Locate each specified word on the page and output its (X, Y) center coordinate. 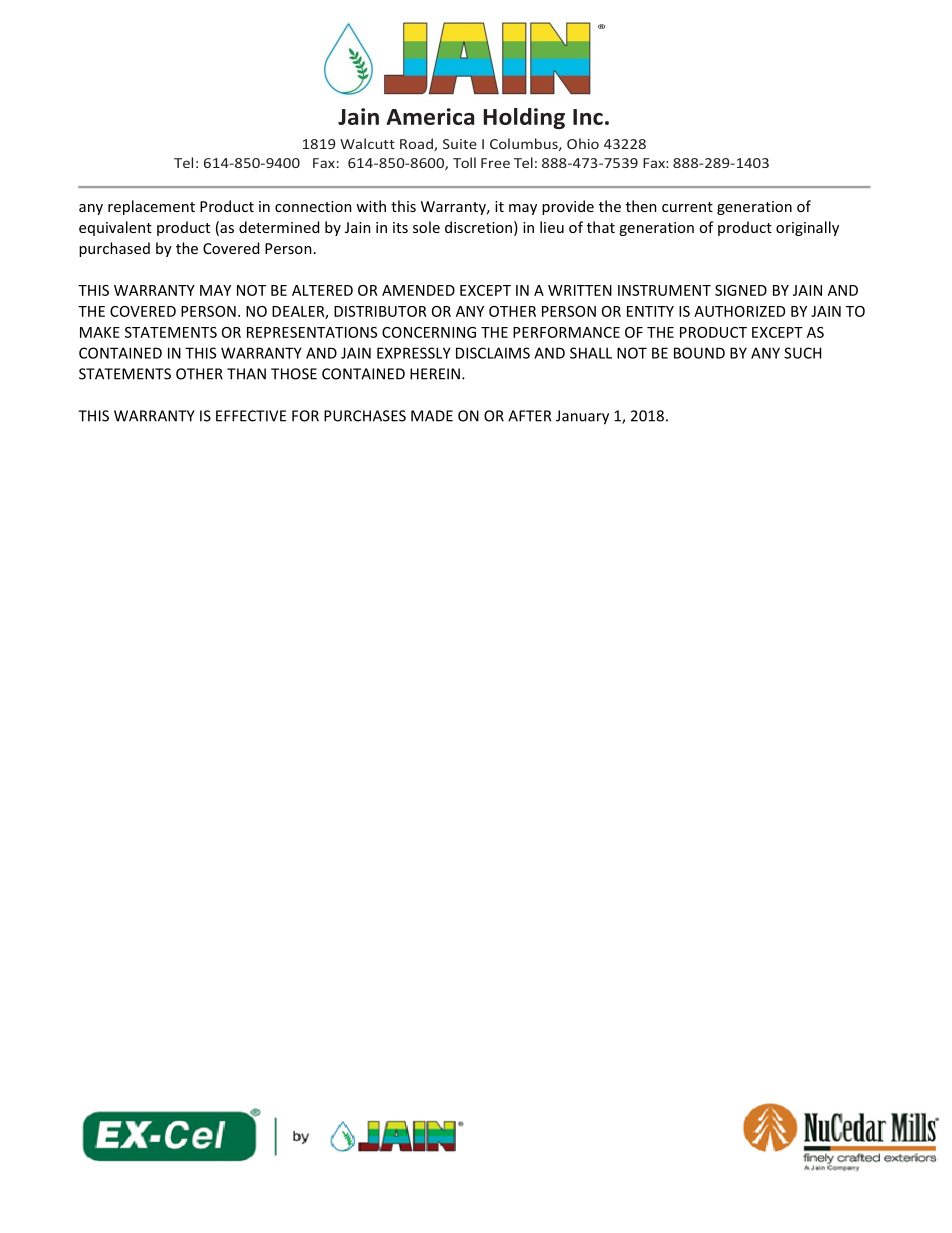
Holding (524, 118)
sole (426, 227)
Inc (588, 117)
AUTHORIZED (739, 311)
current (687, 207)
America (430, 116)
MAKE (100, 332)
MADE (432, 416)
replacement (151, 207)
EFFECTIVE (251, 416)
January (582, 417)
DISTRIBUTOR (380, 311)
